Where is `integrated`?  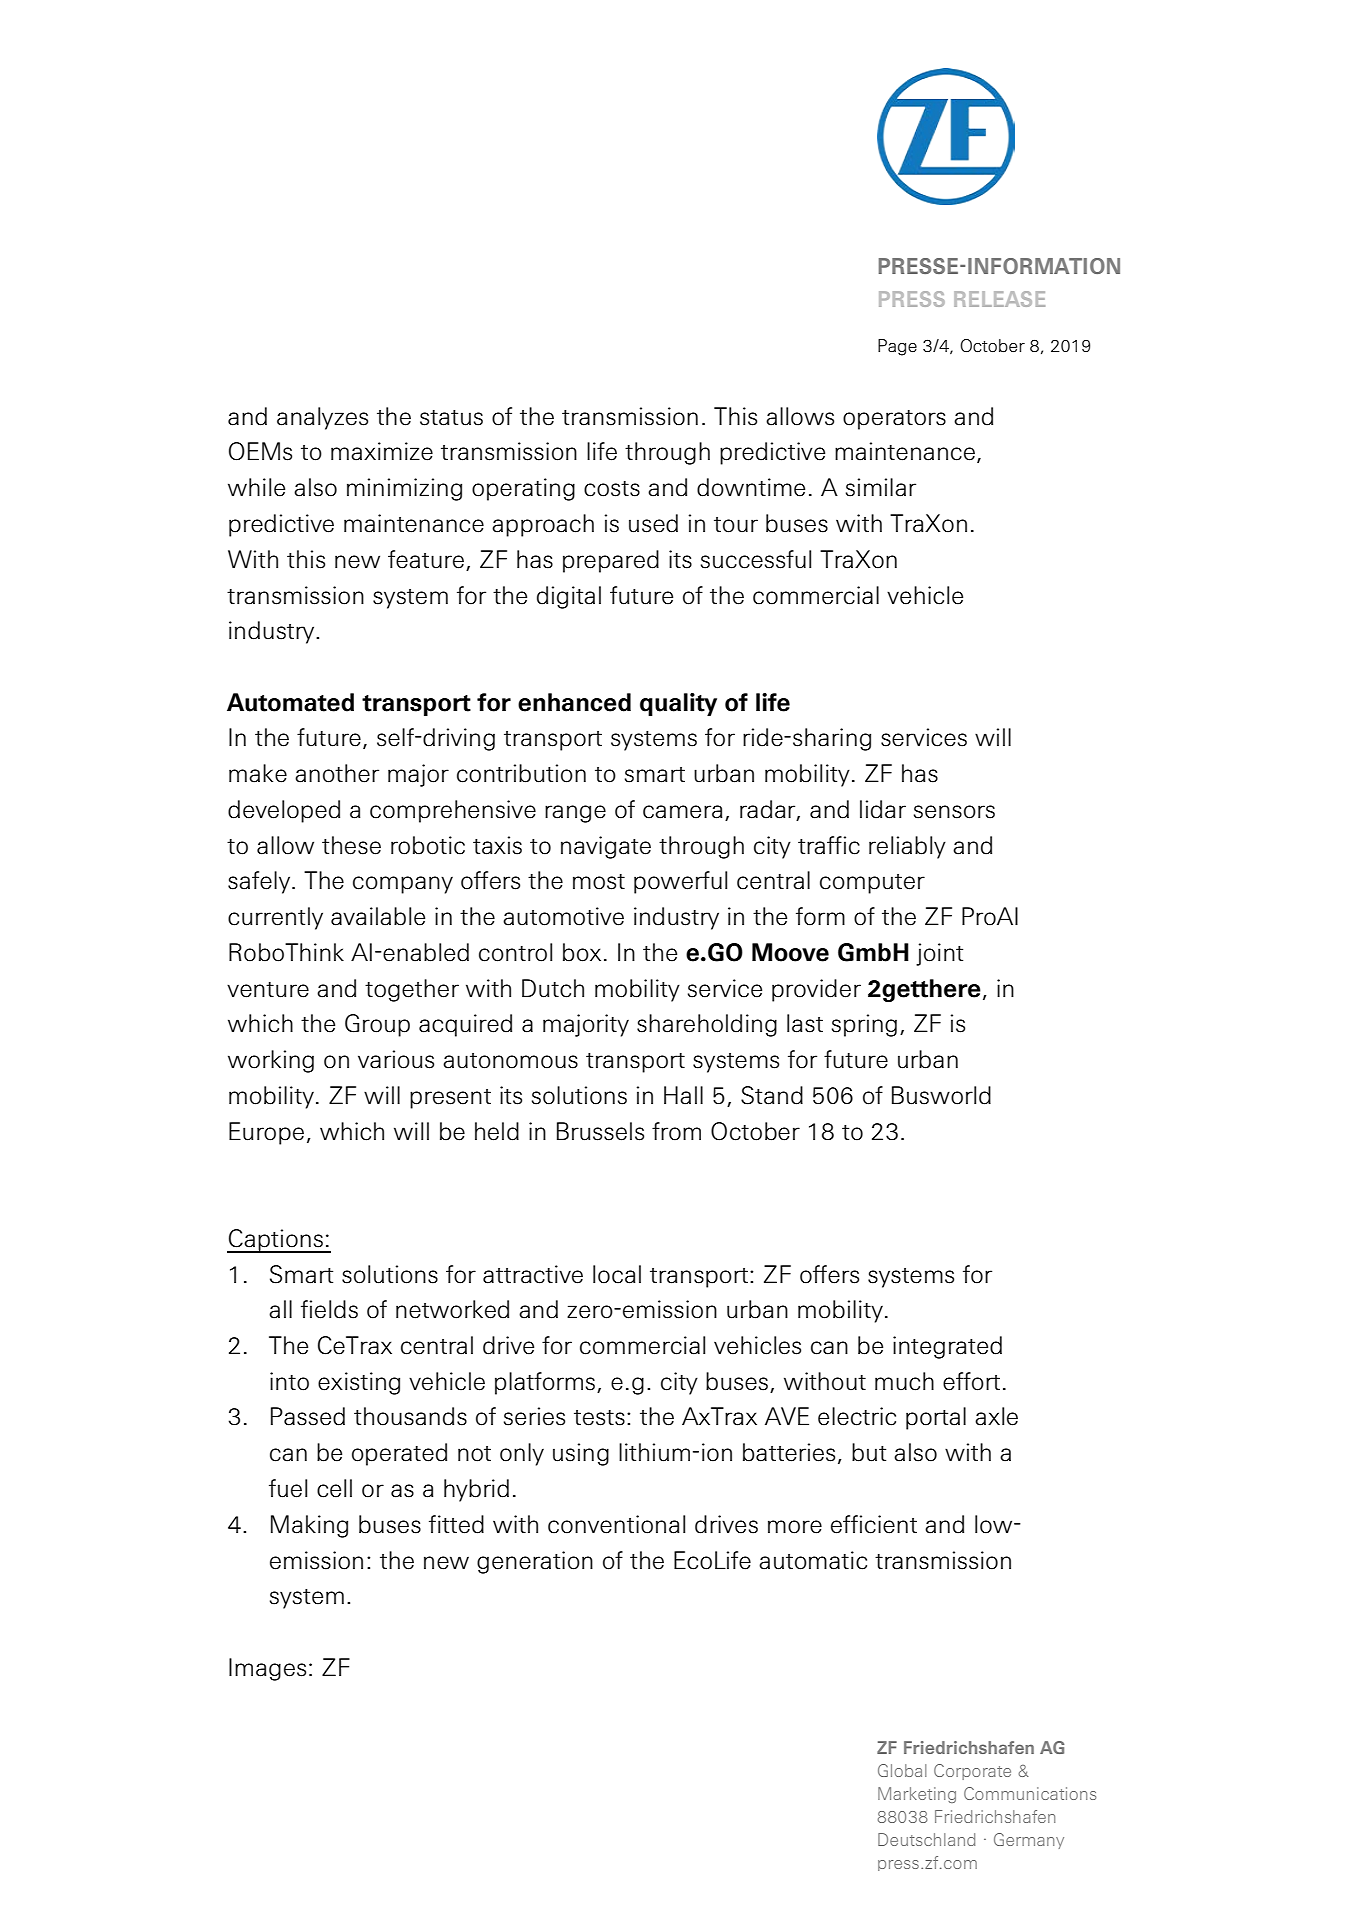
integrated is located at coordinates (947, 1347).
